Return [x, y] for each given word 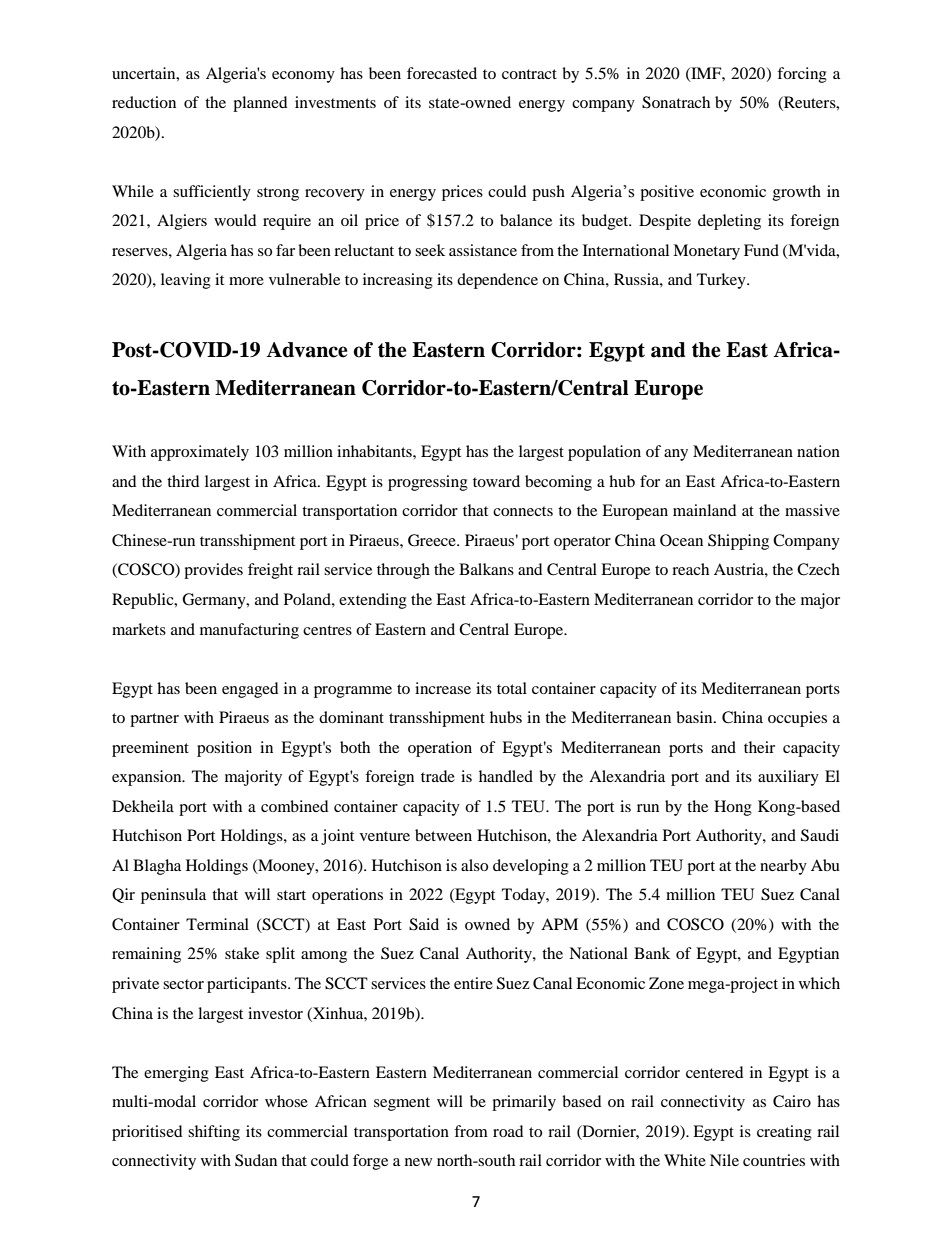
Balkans [486, 569]
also [474, 865]
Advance [307, 350]
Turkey [722, 281]
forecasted [442, 73]
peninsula [173, 896]
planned [260, 104]
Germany [215, 601]
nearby [783, 867]
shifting [214, 1133]
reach [690, 569]
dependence [497, 281]
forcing [802, 75]
